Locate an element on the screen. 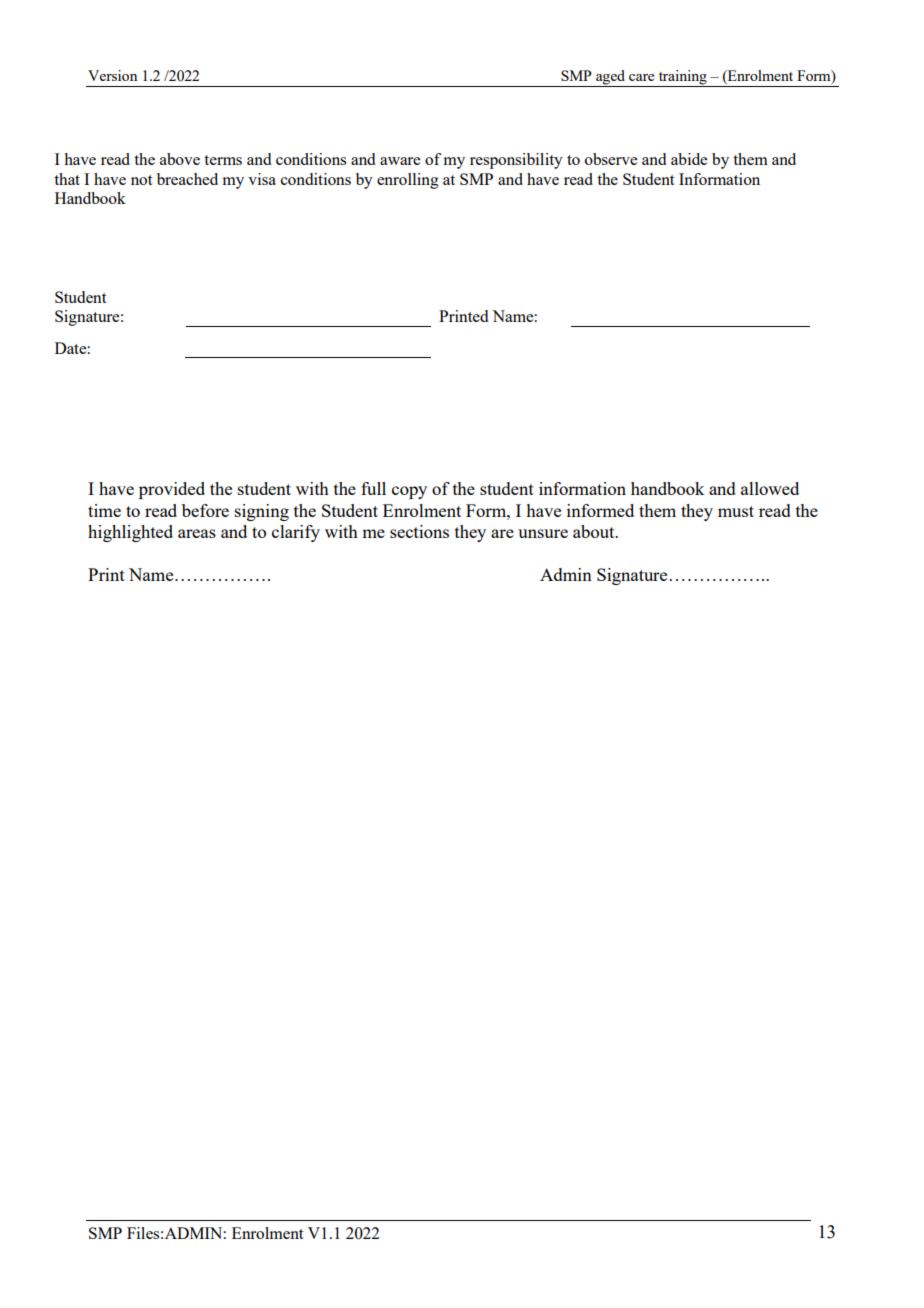  breached is located at coordinates (187, 179).
